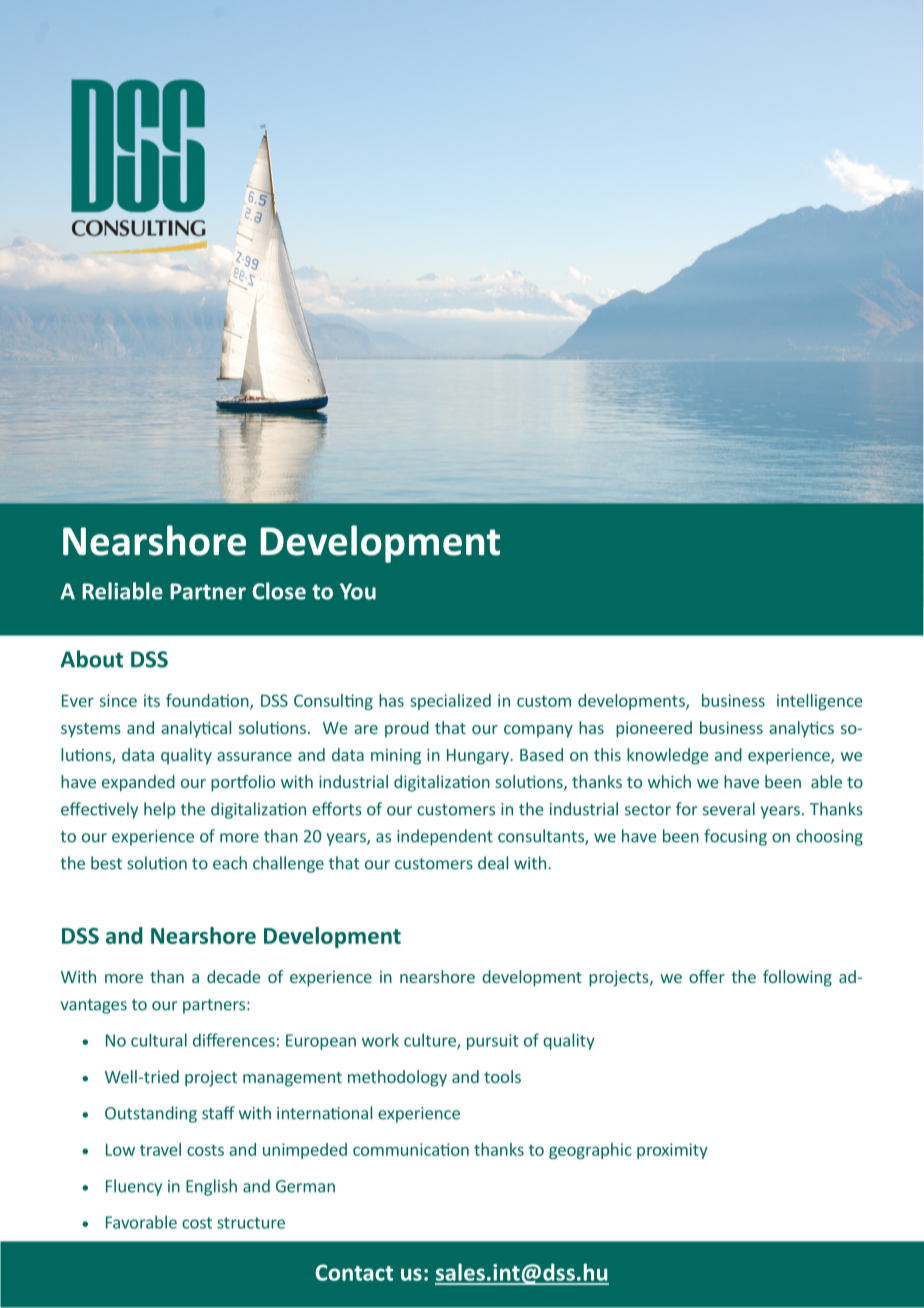 This screenshot has height=1308, width=924. Describe the element at coordinates (820, 702) in the screenshot. I see `intelligence` at that location.
